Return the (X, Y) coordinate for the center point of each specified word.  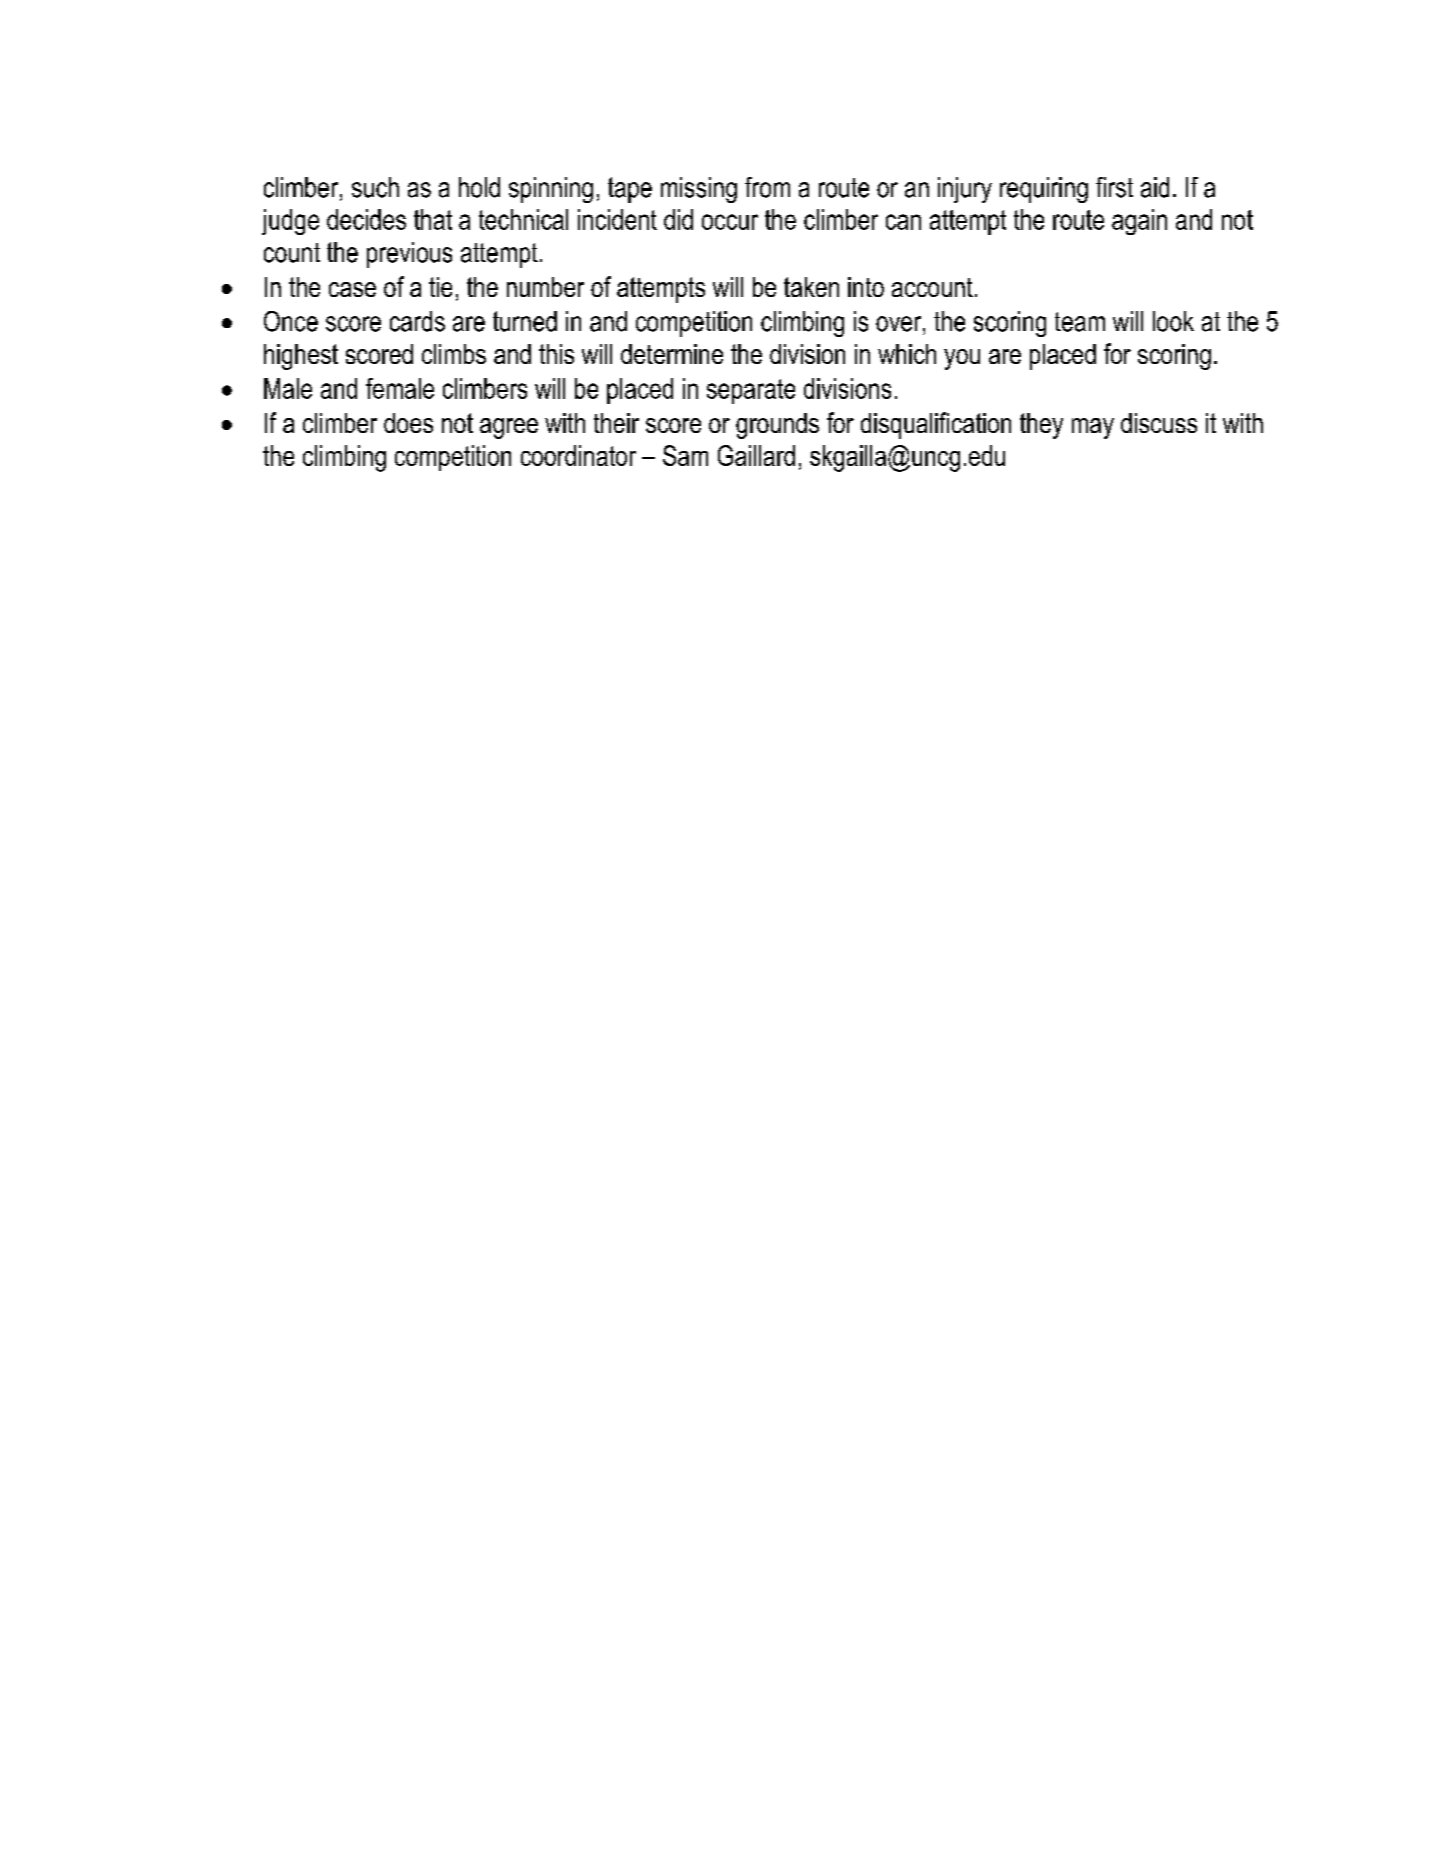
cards (417, 321)
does (408, 423)
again (1139, 222)
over (900, 324)
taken (811, 287)
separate (751, 391)
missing (699, 190)
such (375, 187)
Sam (685, 455)
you (962, 359)
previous (409, 255)
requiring (1044, 190)
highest (301, 357)
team (1080, 322)
